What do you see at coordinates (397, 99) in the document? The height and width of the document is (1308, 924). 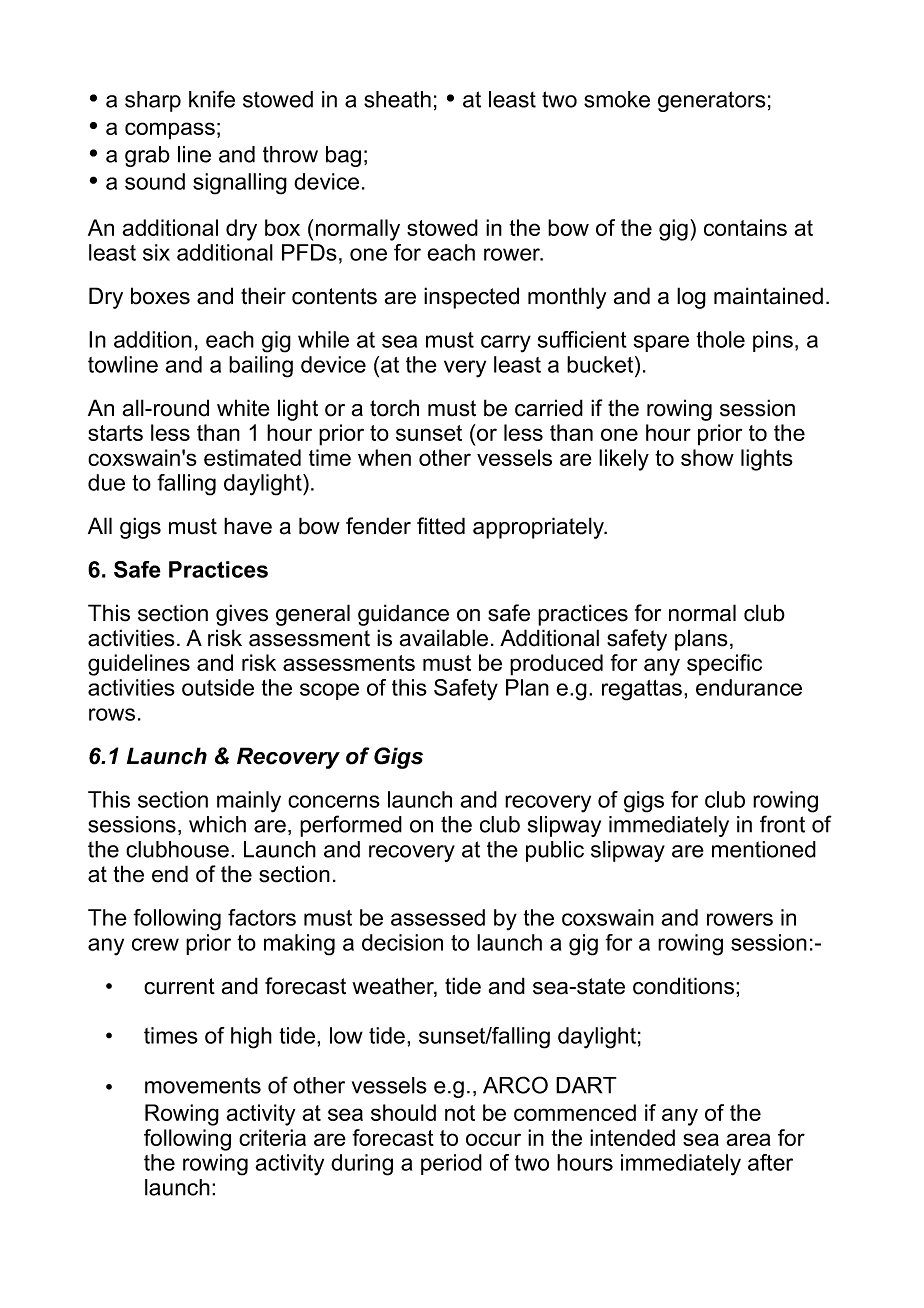 I see `sheath` at bounding box center [397, 99].
